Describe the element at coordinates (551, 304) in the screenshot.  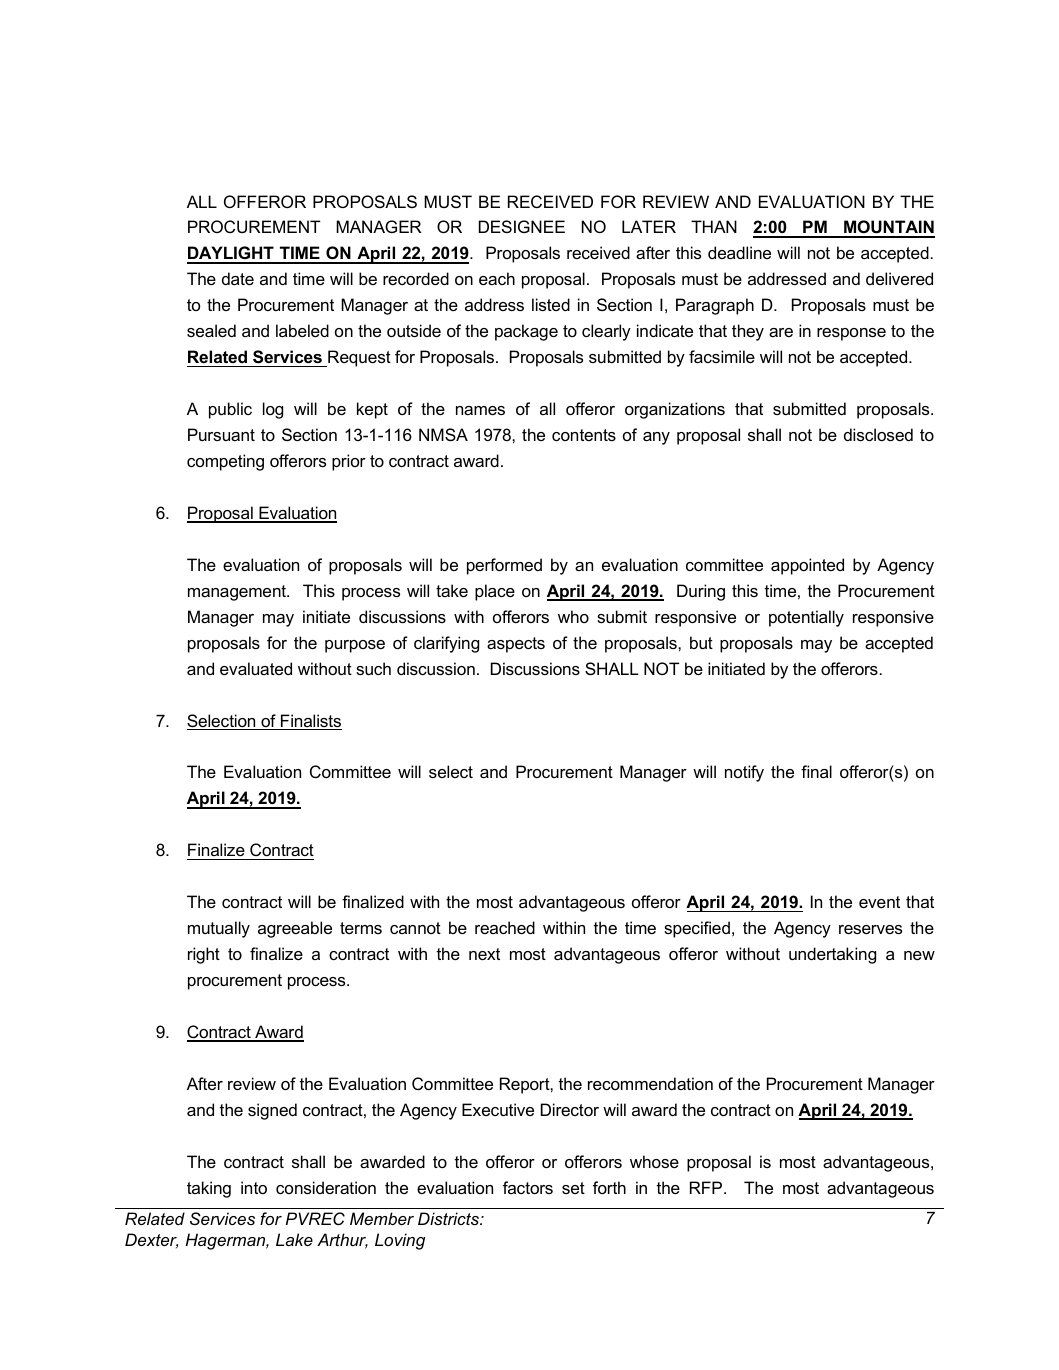
I see `listed` at that location.
